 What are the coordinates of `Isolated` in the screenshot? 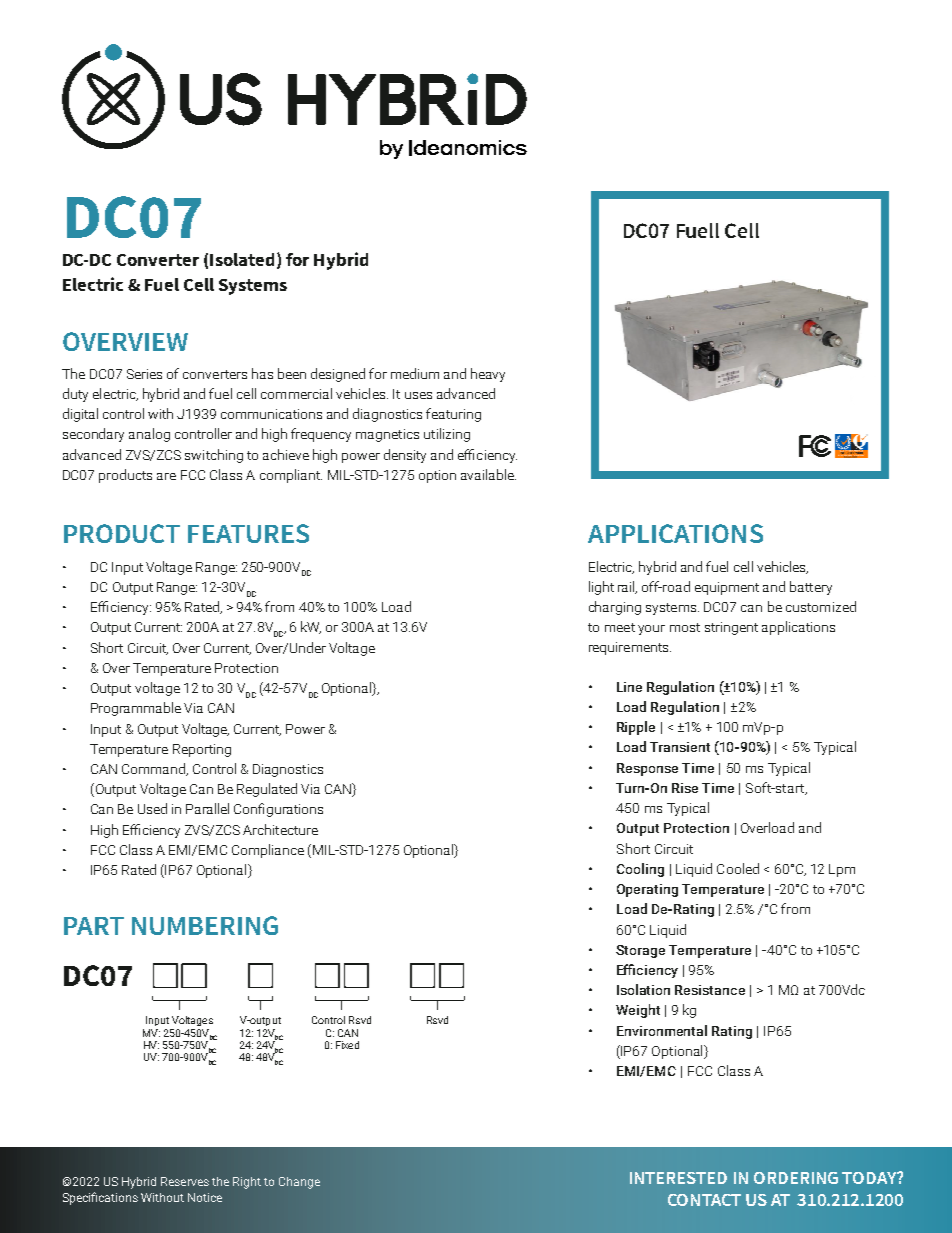 It's located at (242, 259).
